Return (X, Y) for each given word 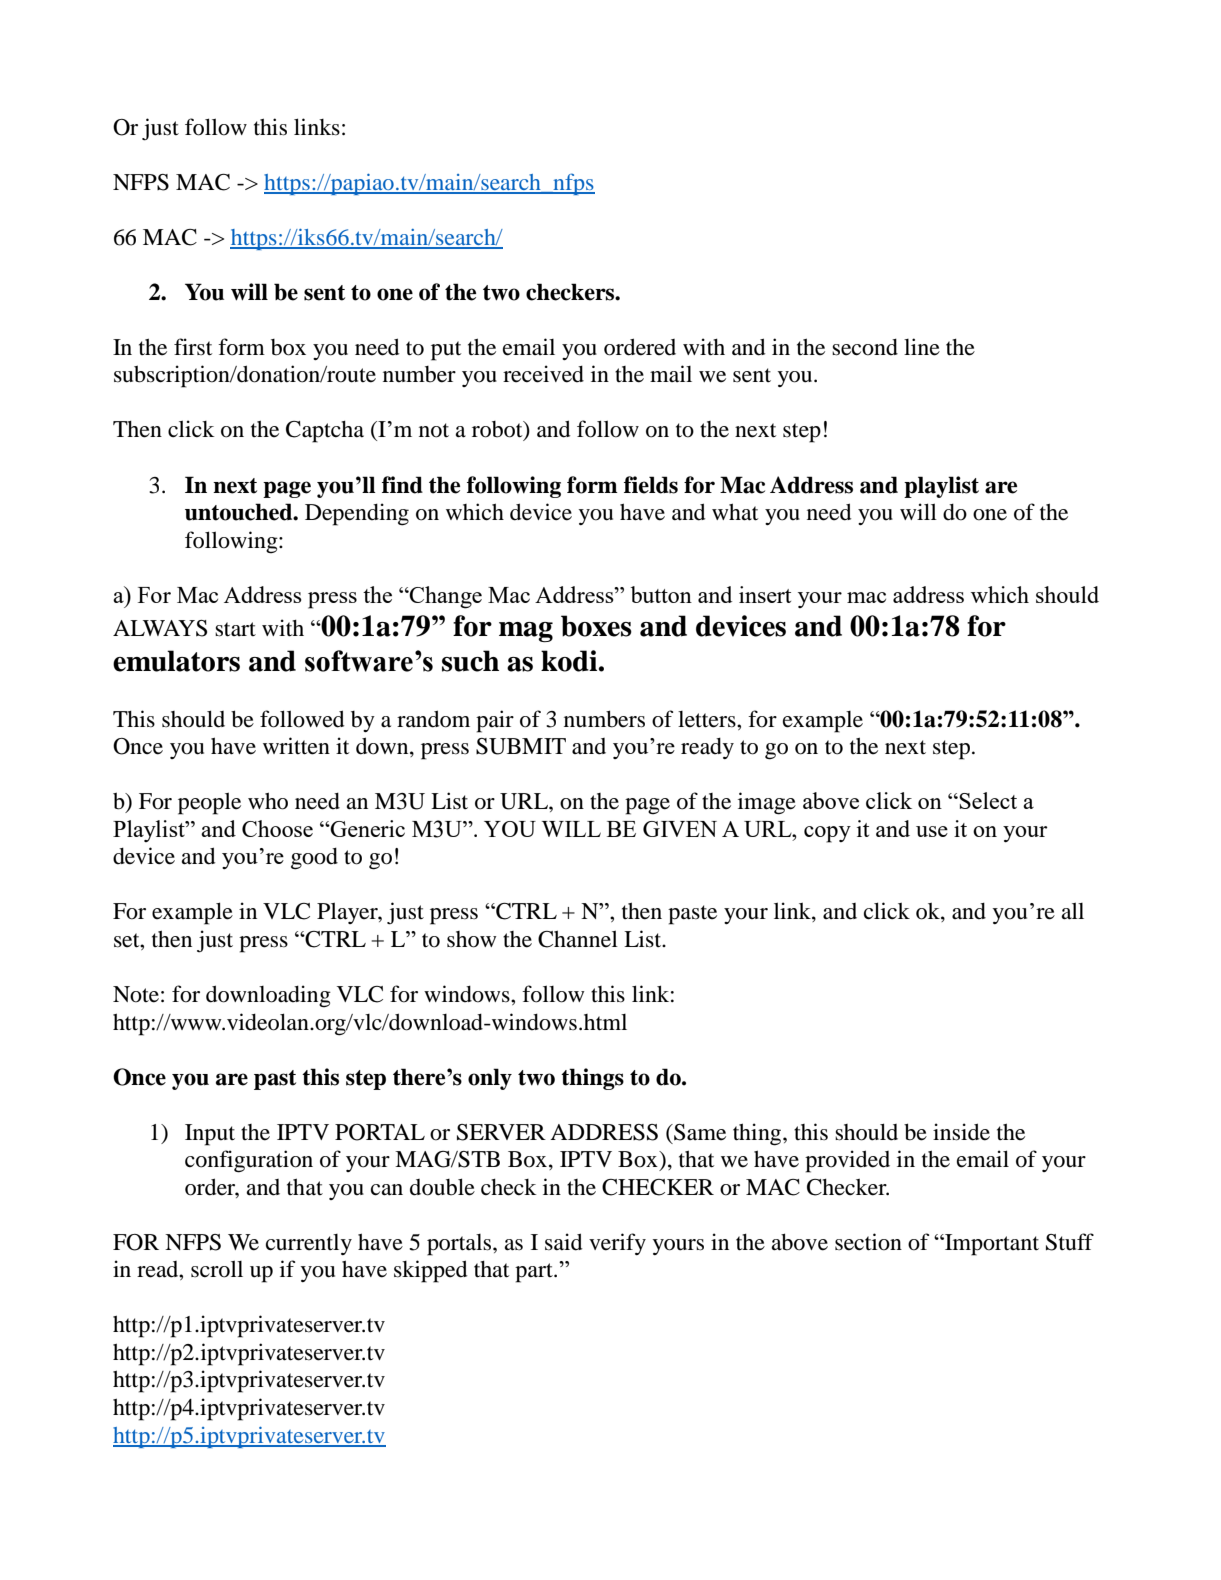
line (922, 347)
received (543, 374)
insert (765, 594)
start (235, 629)
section (868, 1242)
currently (309, 1244)
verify (617, 1244)
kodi (569, 661)
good (314, 859)
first (193, 347)
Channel (578, 939)
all (1072, 911)
